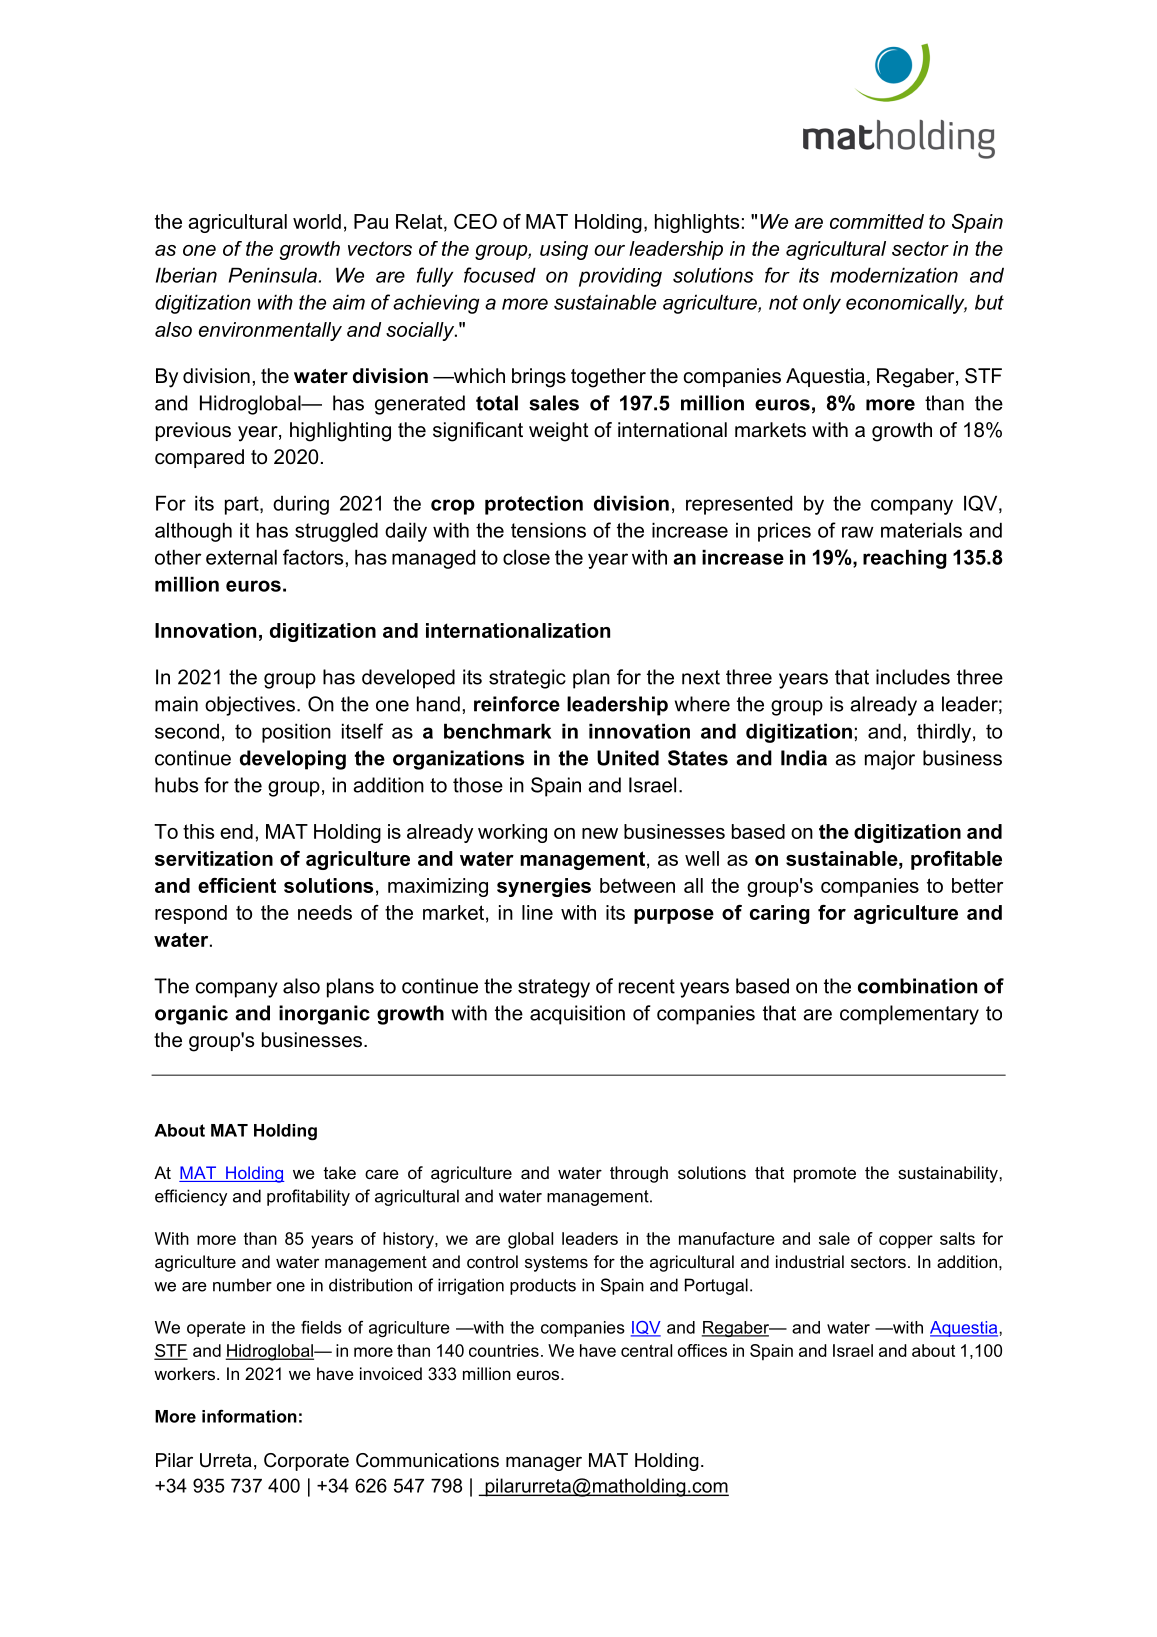 This image has height=1637, width=1157. What do you see at coordinates (249, 1416) in the image?
I see `information` at bounding box center [249, 1416].
